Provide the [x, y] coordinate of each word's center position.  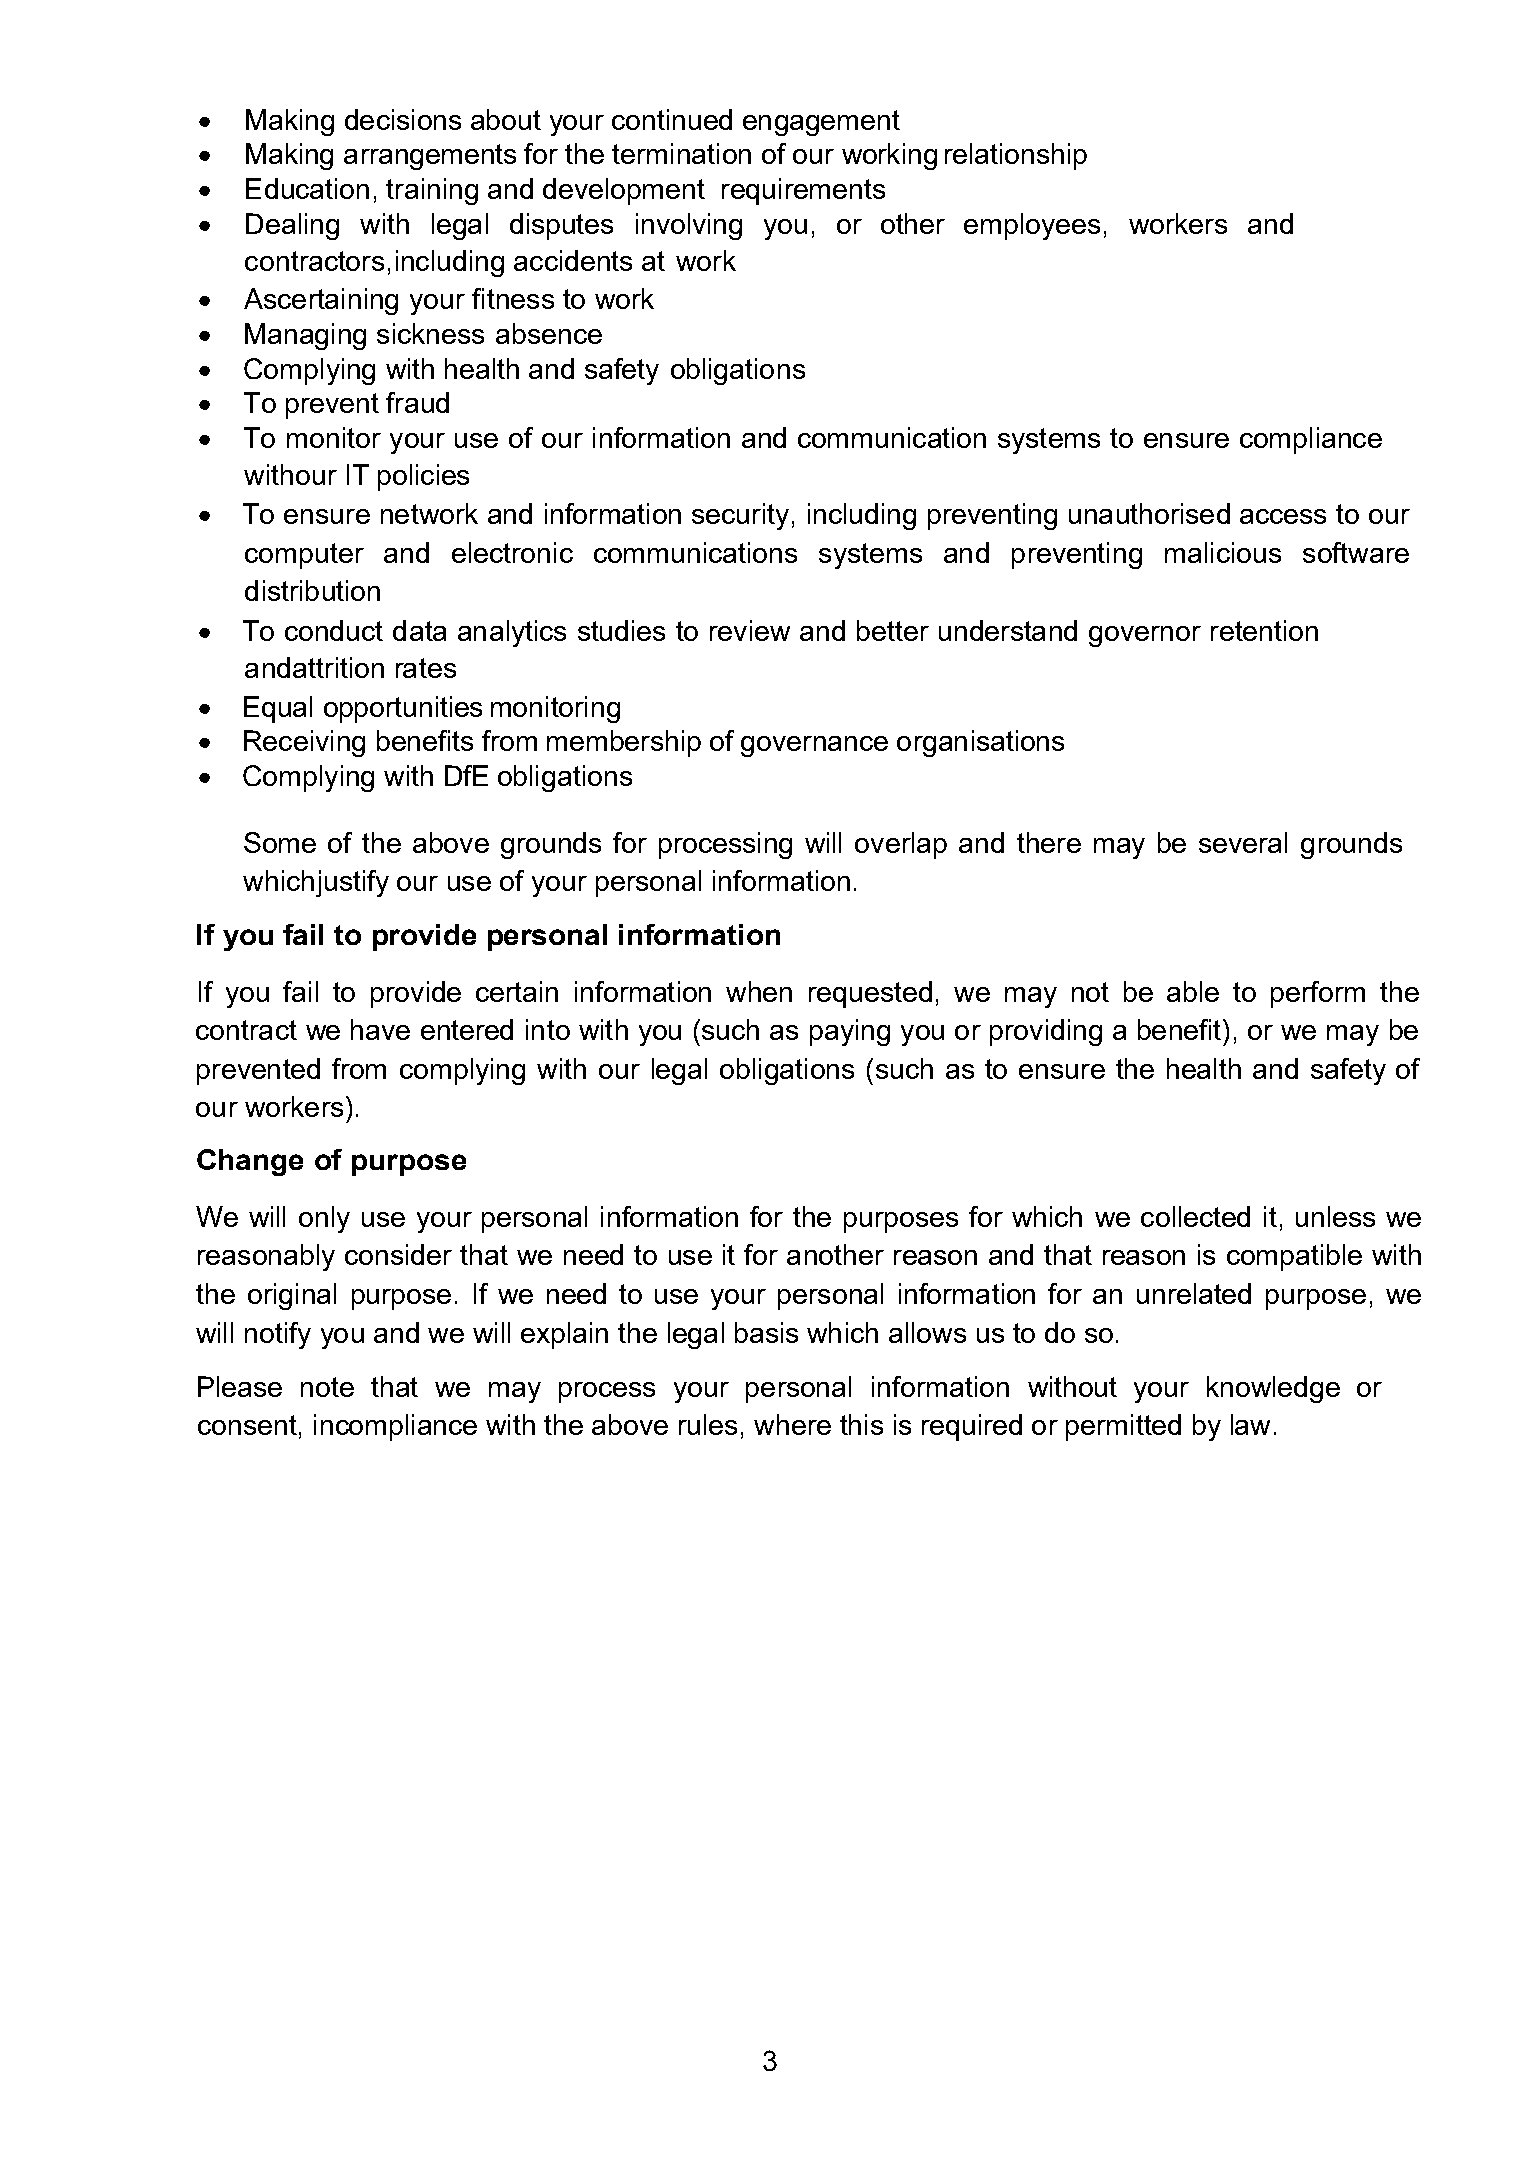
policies [423, 477]
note [327, 1387]
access [1283, 516]
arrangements [430, 157]
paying [850, 1032]
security [740, 516]
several [1243, 842]
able [1193, 991]
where [792, 1424]
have [380, 1029]
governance [814, 746]
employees [1032, 226]
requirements [803, 191]
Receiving [304, 743]
